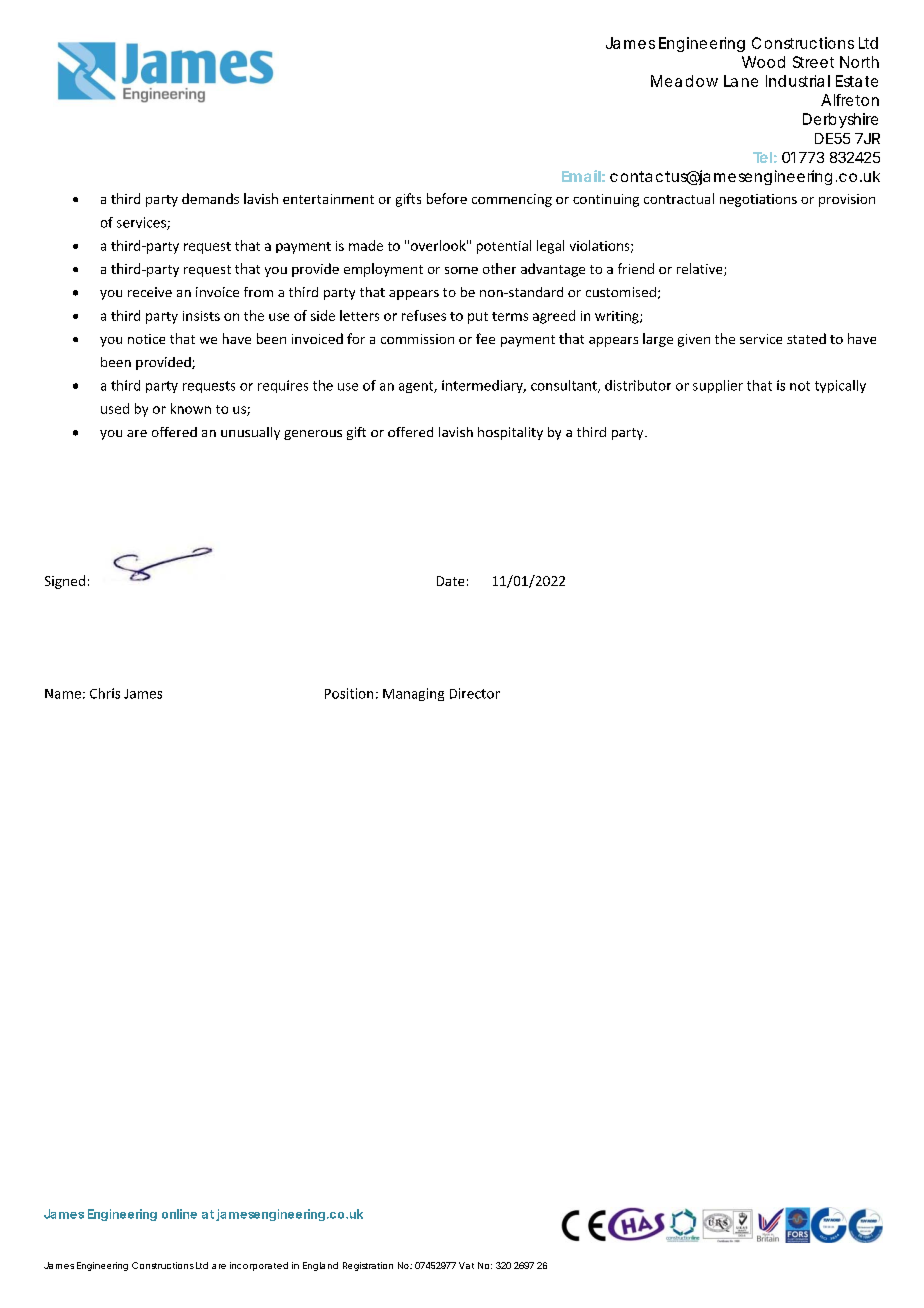 This document has width=924, height=1308. What do you see at coordinates (179, 1214) in the document?
I see `online` at bounding box center [179, 1214].
